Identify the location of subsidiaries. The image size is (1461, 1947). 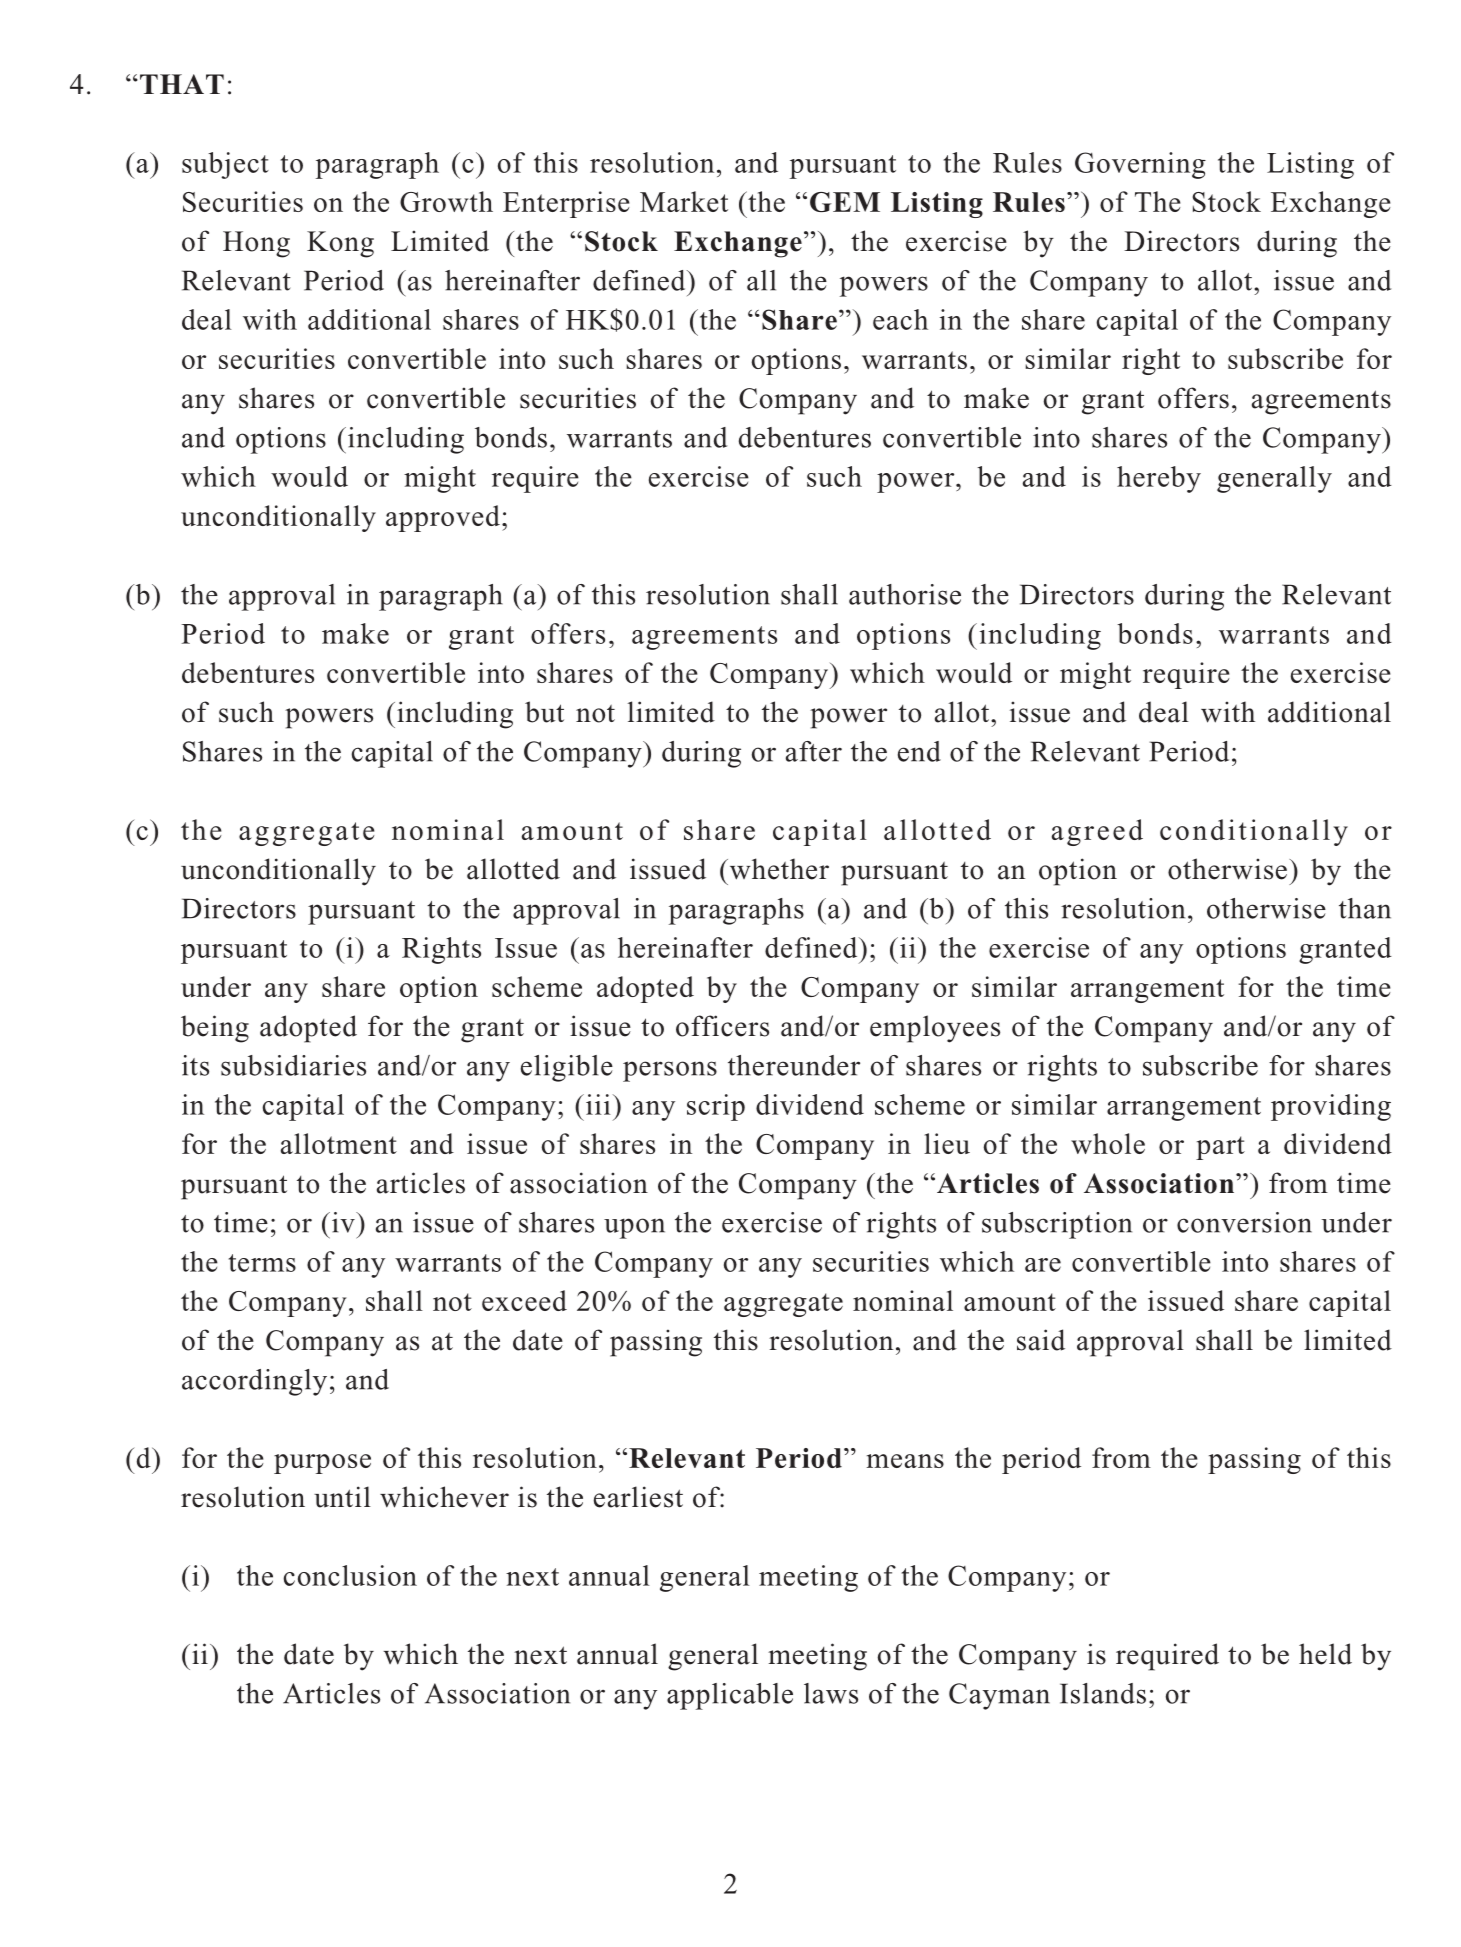
(293, 1065).
